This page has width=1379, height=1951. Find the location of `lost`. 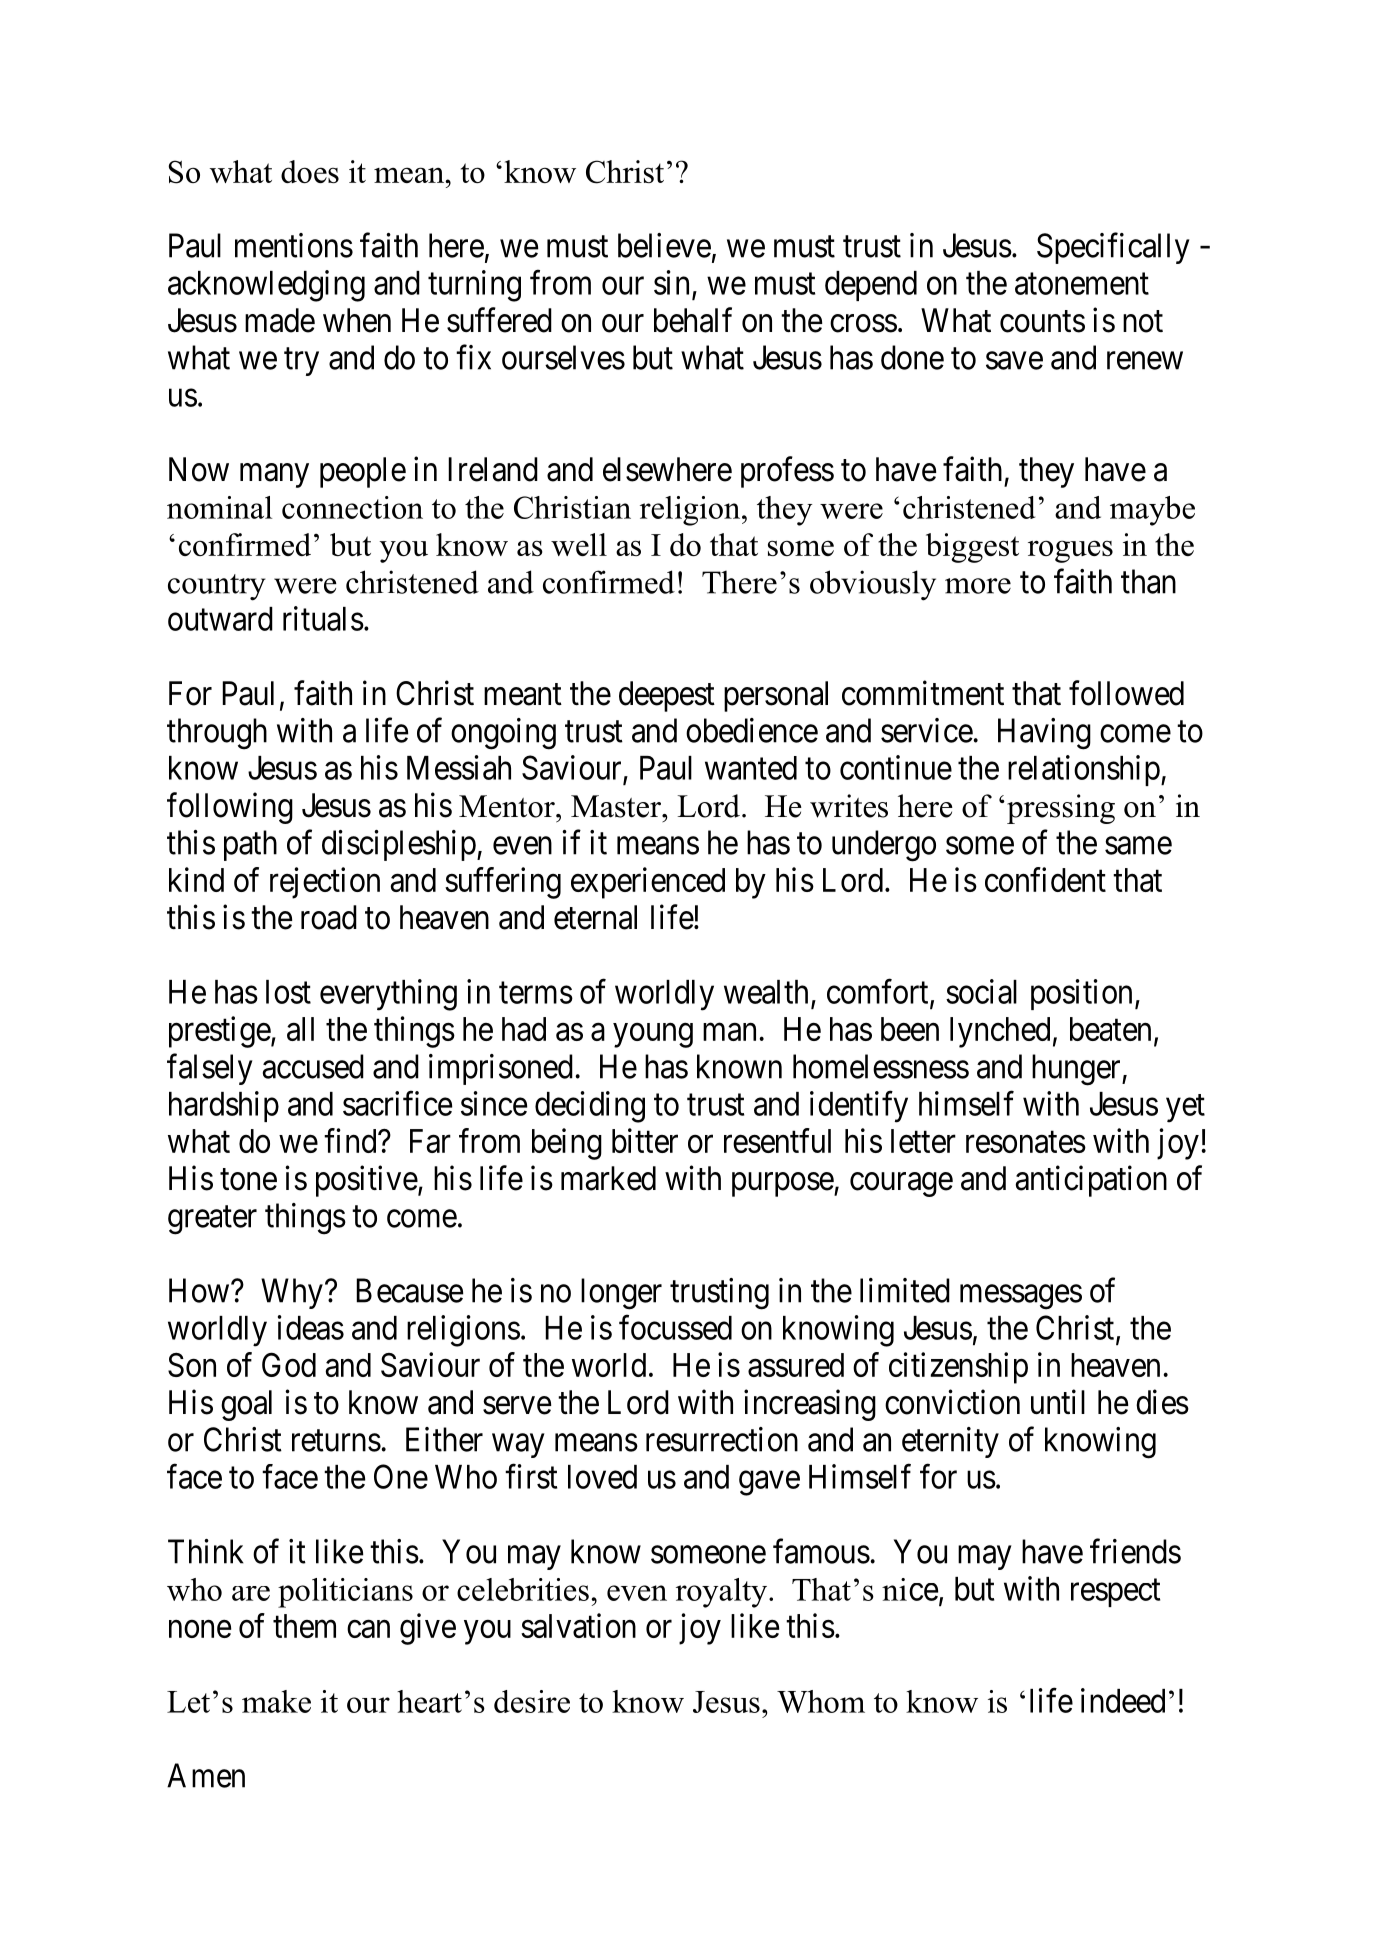

lost is located at coordinates (288, 992).
